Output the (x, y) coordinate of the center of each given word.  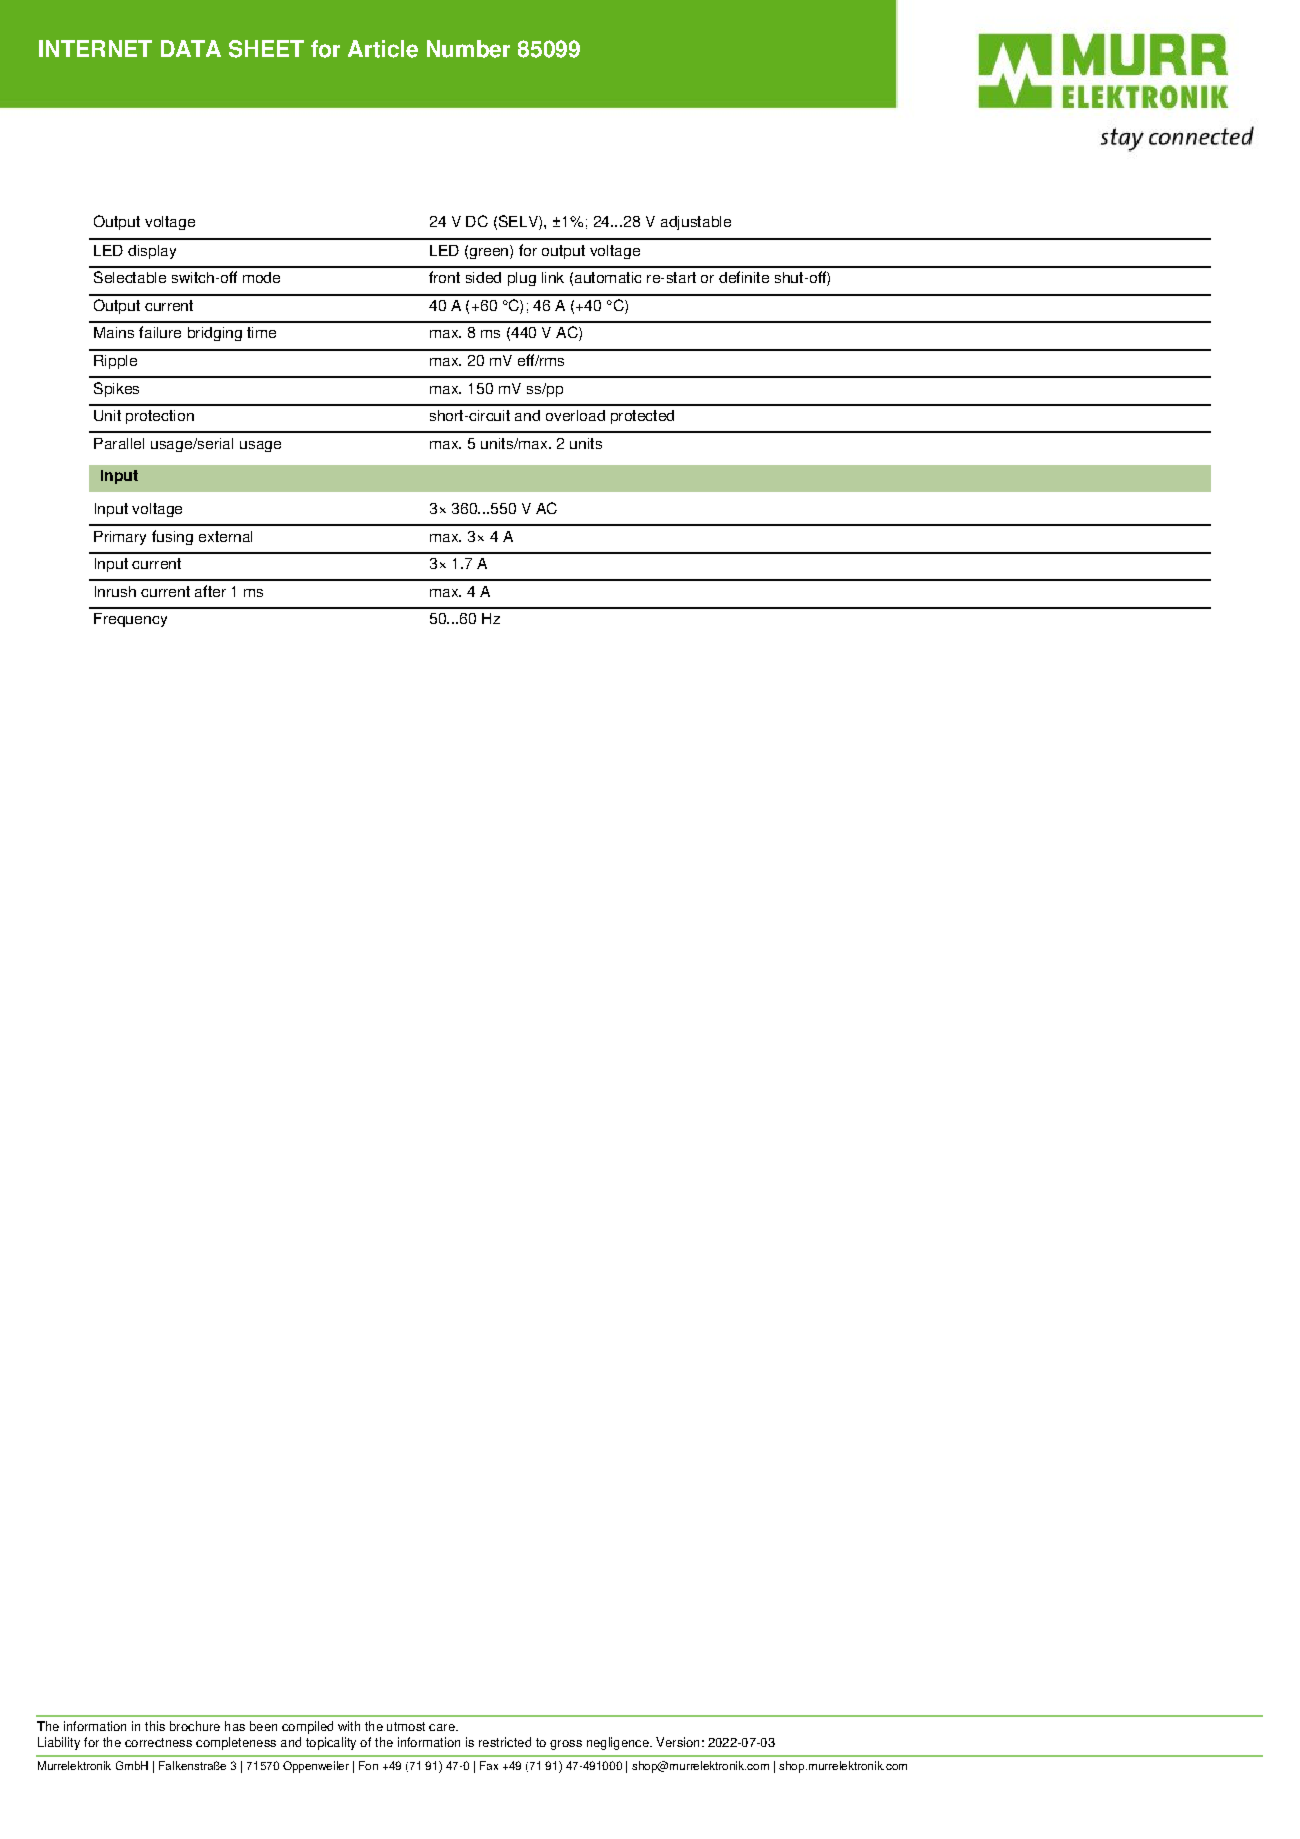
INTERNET (95, 48)
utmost (406, 1726)
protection (160, 417)
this (155, 1726)
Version (677, 1742)
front (444, 277)
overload (575, 415)
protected (642, 417)
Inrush (115, 591)
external (225, 536)
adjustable (696, 223)
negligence (619, 1743)
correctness (158, 1742)
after (210, 591)
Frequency (130, 620)
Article (383, 49)
